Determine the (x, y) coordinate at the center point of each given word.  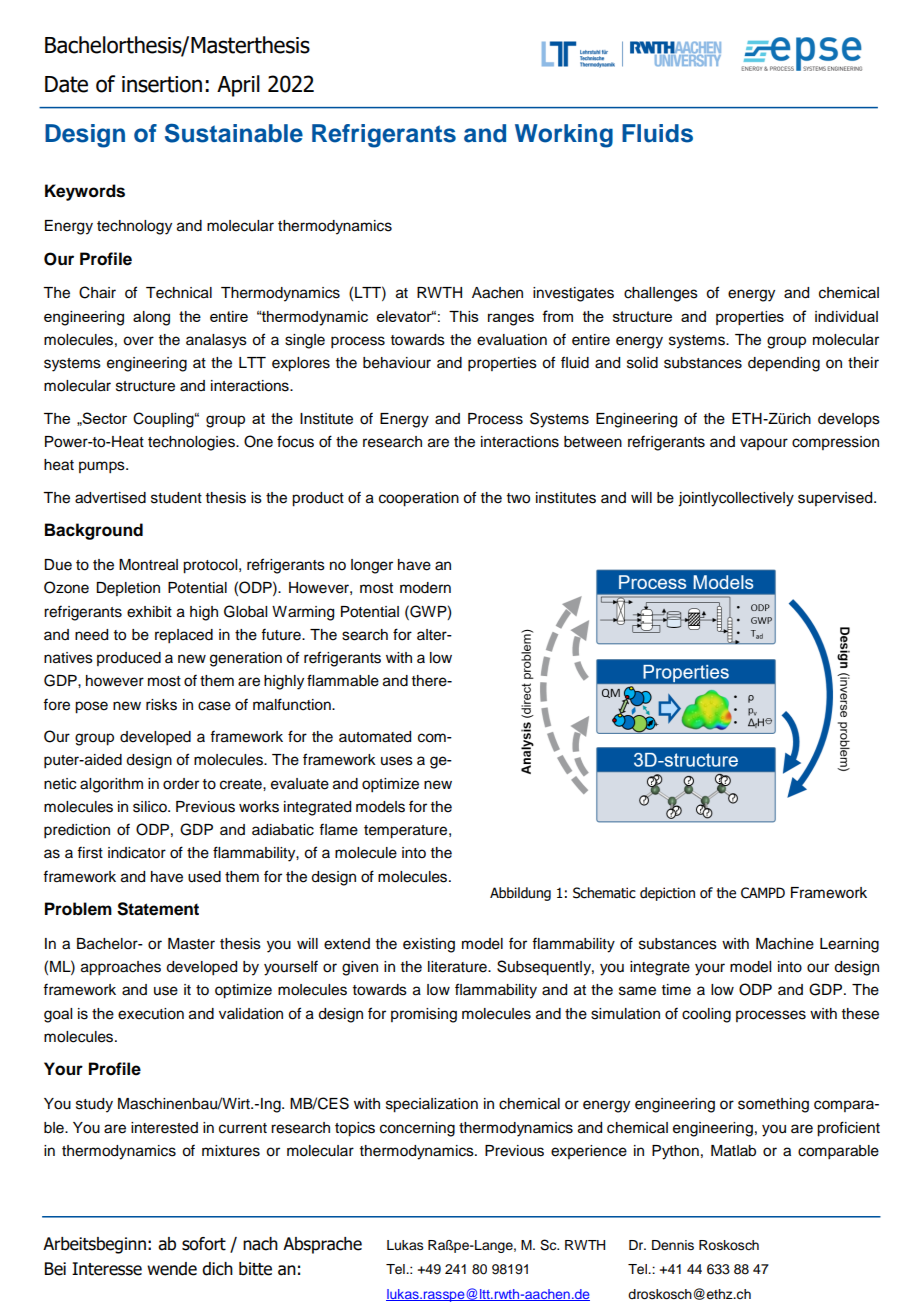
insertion (162, 84)
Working (564, 136)
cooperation (419, 499)
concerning (417, 1129)
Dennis (673, 1245)
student (176, 498)
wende (172, 1269)
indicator (137, 853)
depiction (667, 894)
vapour (764, 444)
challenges (661, 294)
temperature (405, 832)
